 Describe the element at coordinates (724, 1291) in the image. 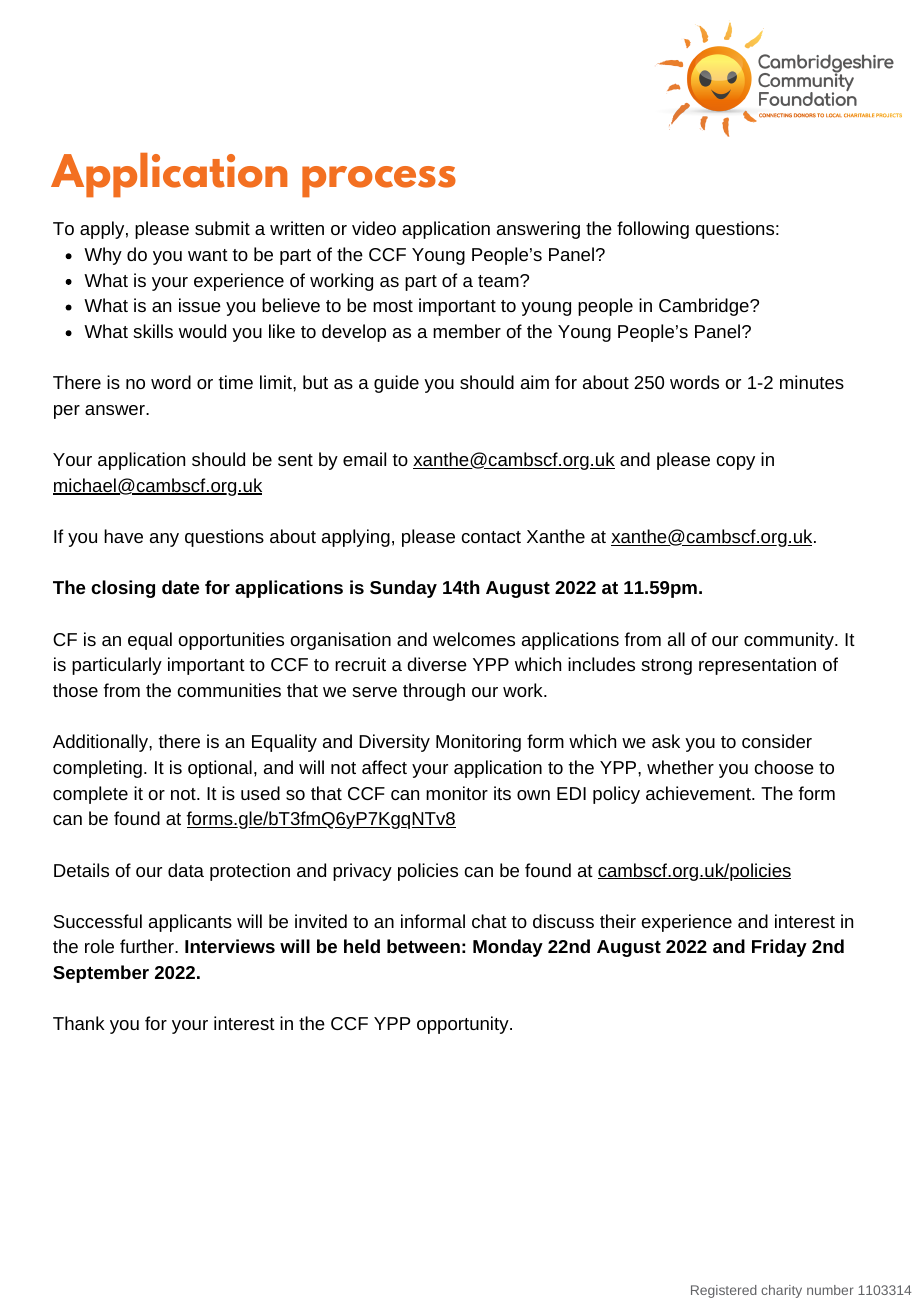

I see `Registered` at that location.
